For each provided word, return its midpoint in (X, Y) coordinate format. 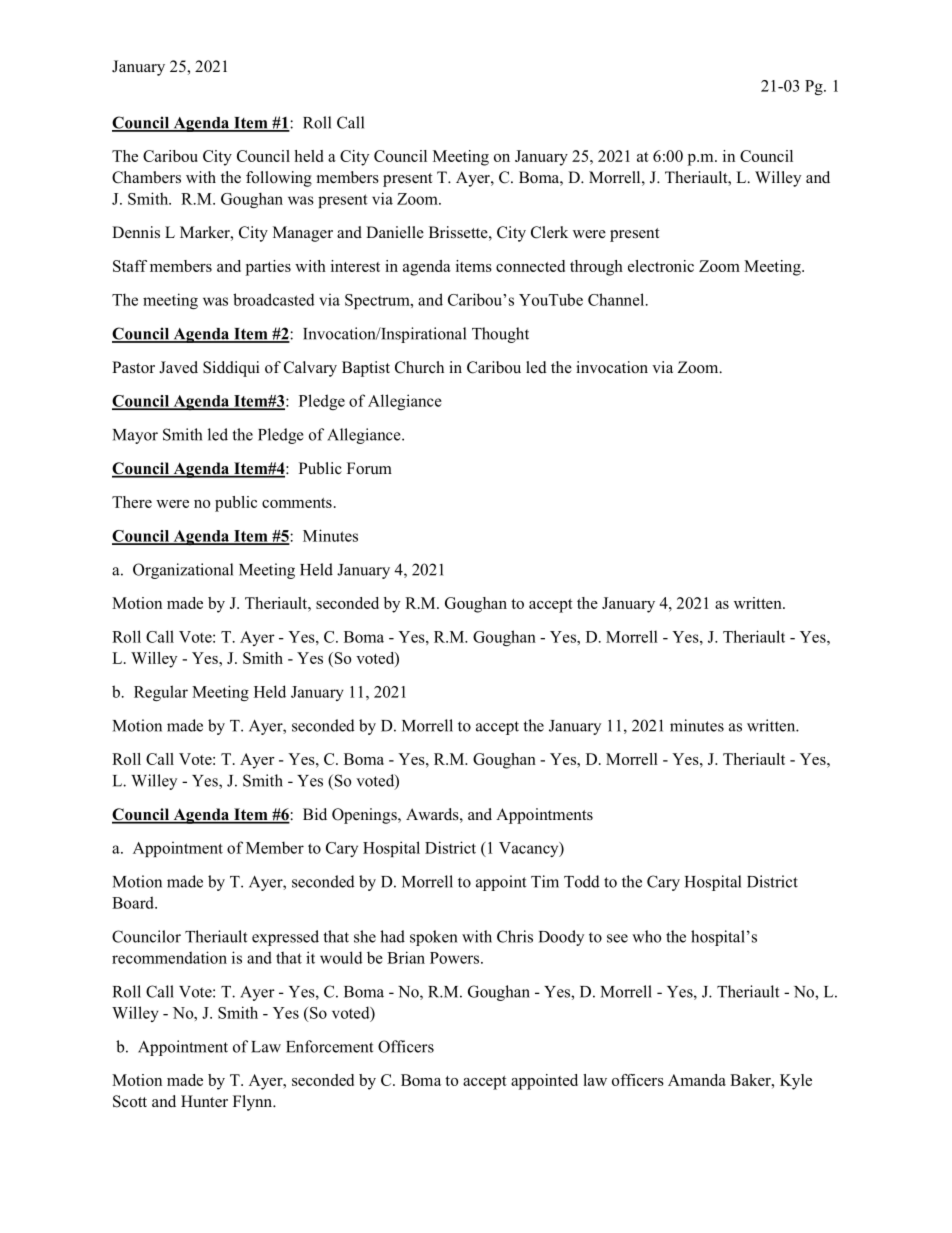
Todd (582, 881)
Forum (369, 468)
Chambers (146, 177)
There (132, 502)
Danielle (395, 232)
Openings (365, 816)
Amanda (697, 1080)
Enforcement (329, 1046)
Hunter (204, 1101)
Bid (315, 814)
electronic (661, 266)
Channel (617, 299)
